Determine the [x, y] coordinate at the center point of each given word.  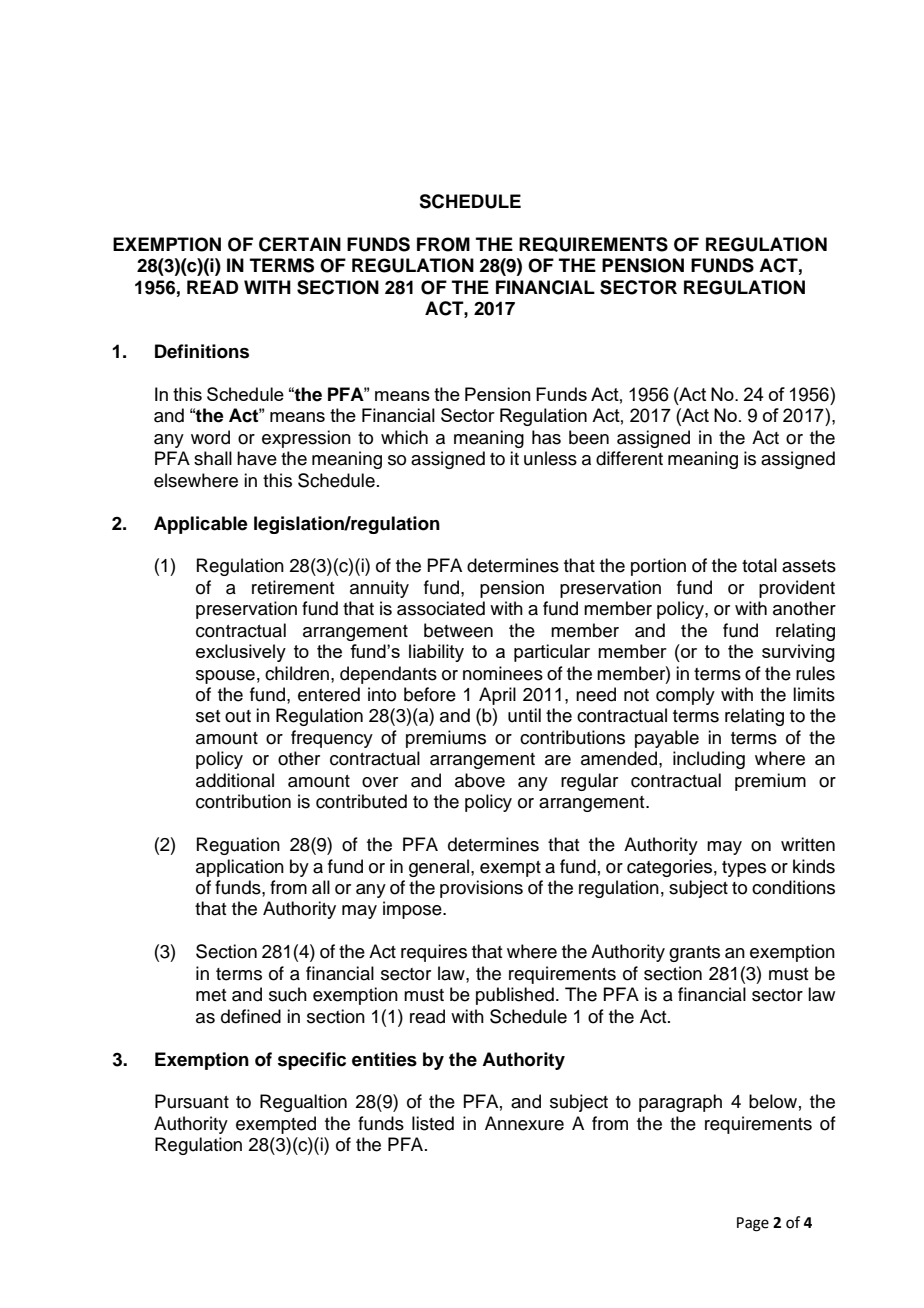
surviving [798, 653]
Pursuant [192, 1101]
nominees [503, 673]
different [629, 458]
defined [251, 1016]
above [480, 780]
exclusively [241, 653]
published [515, 996]
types [744, 869]
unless [550, 458]
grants [694, 954]
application [240, 868]
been [589, 437]
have [257, 458]
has [546, 437]
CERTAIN [300, 244]
